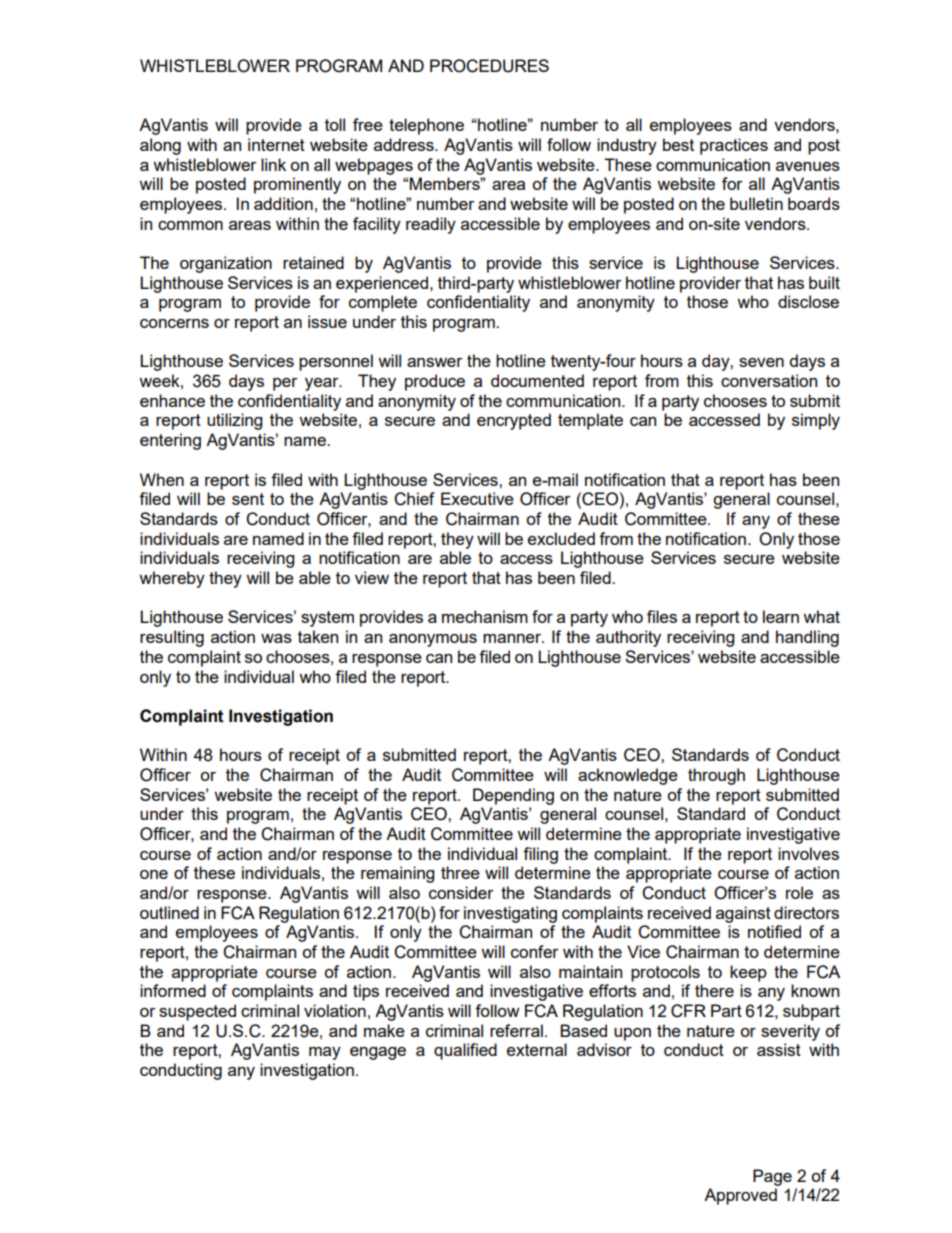 The width and height of the screenshot is (952, 1233). I want to click on internet, so click(276, 144).
